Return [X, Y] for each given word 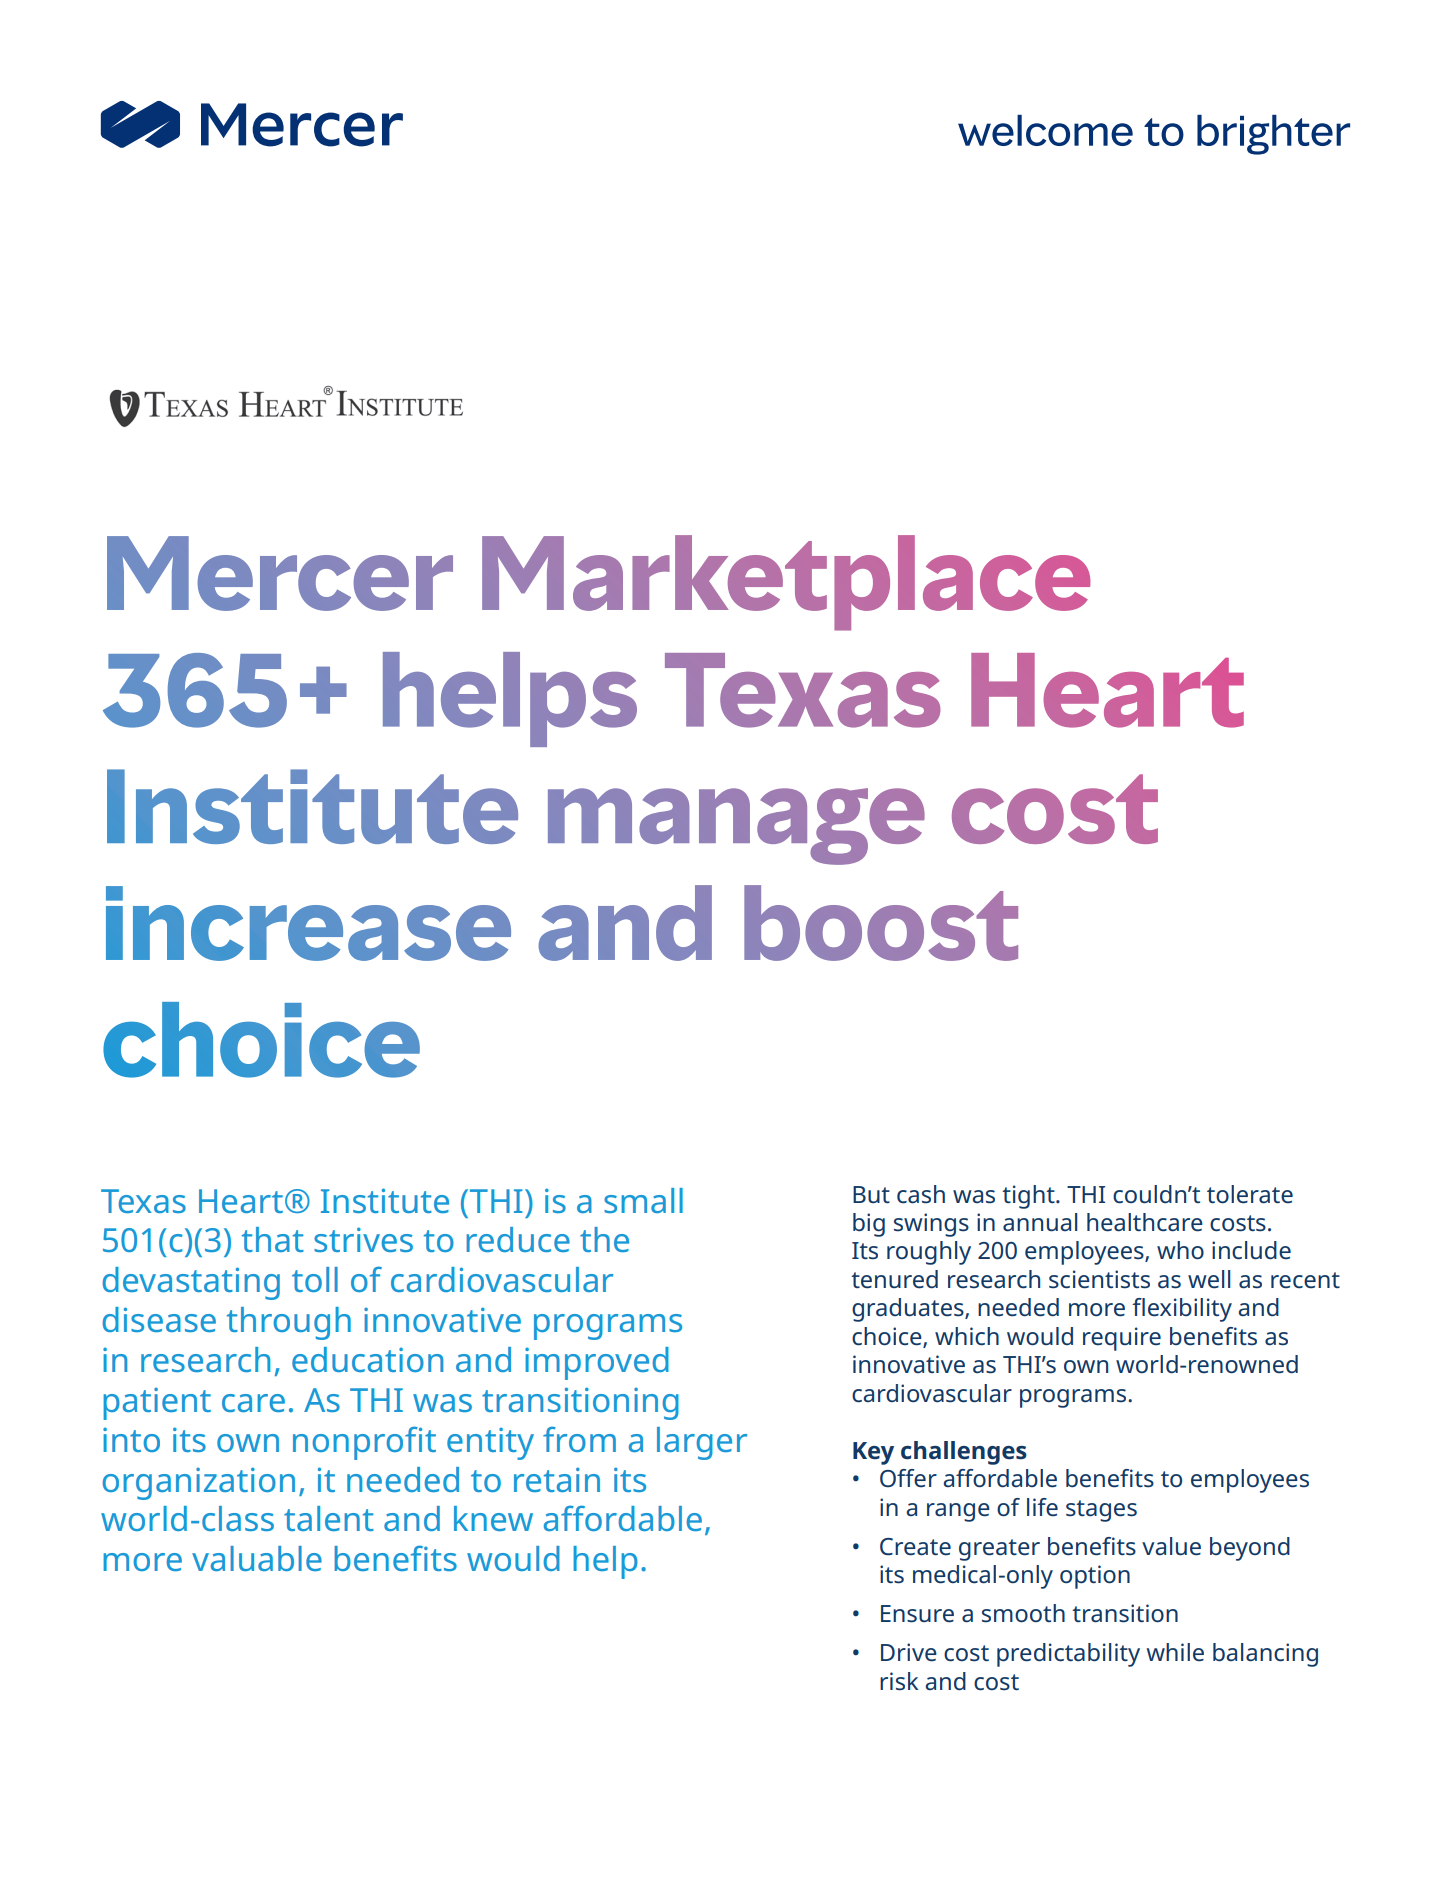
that [273, 1239]
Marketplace [786, 583]
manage [736, 826]
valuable [257, 1558]
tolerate [1250, 1194]
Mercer [280, 573]
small [643, 1200]
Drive [909, 1652]
